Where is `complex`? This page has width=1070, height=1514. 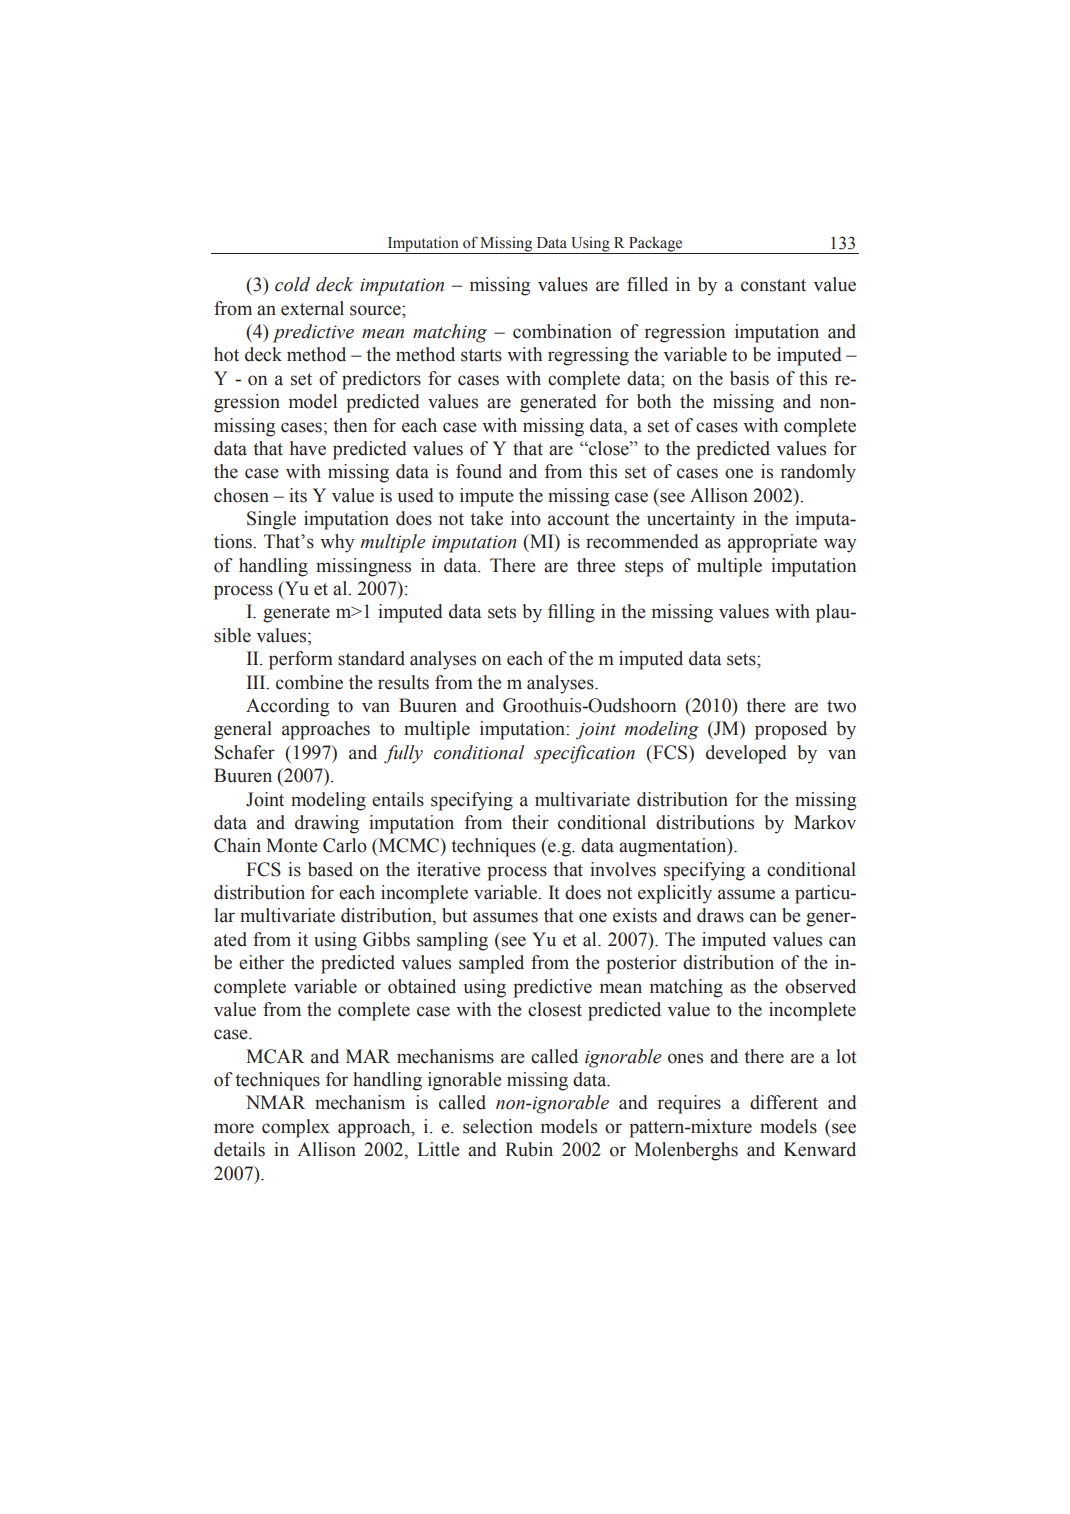 complex is located at coordinates (296, 1128).
